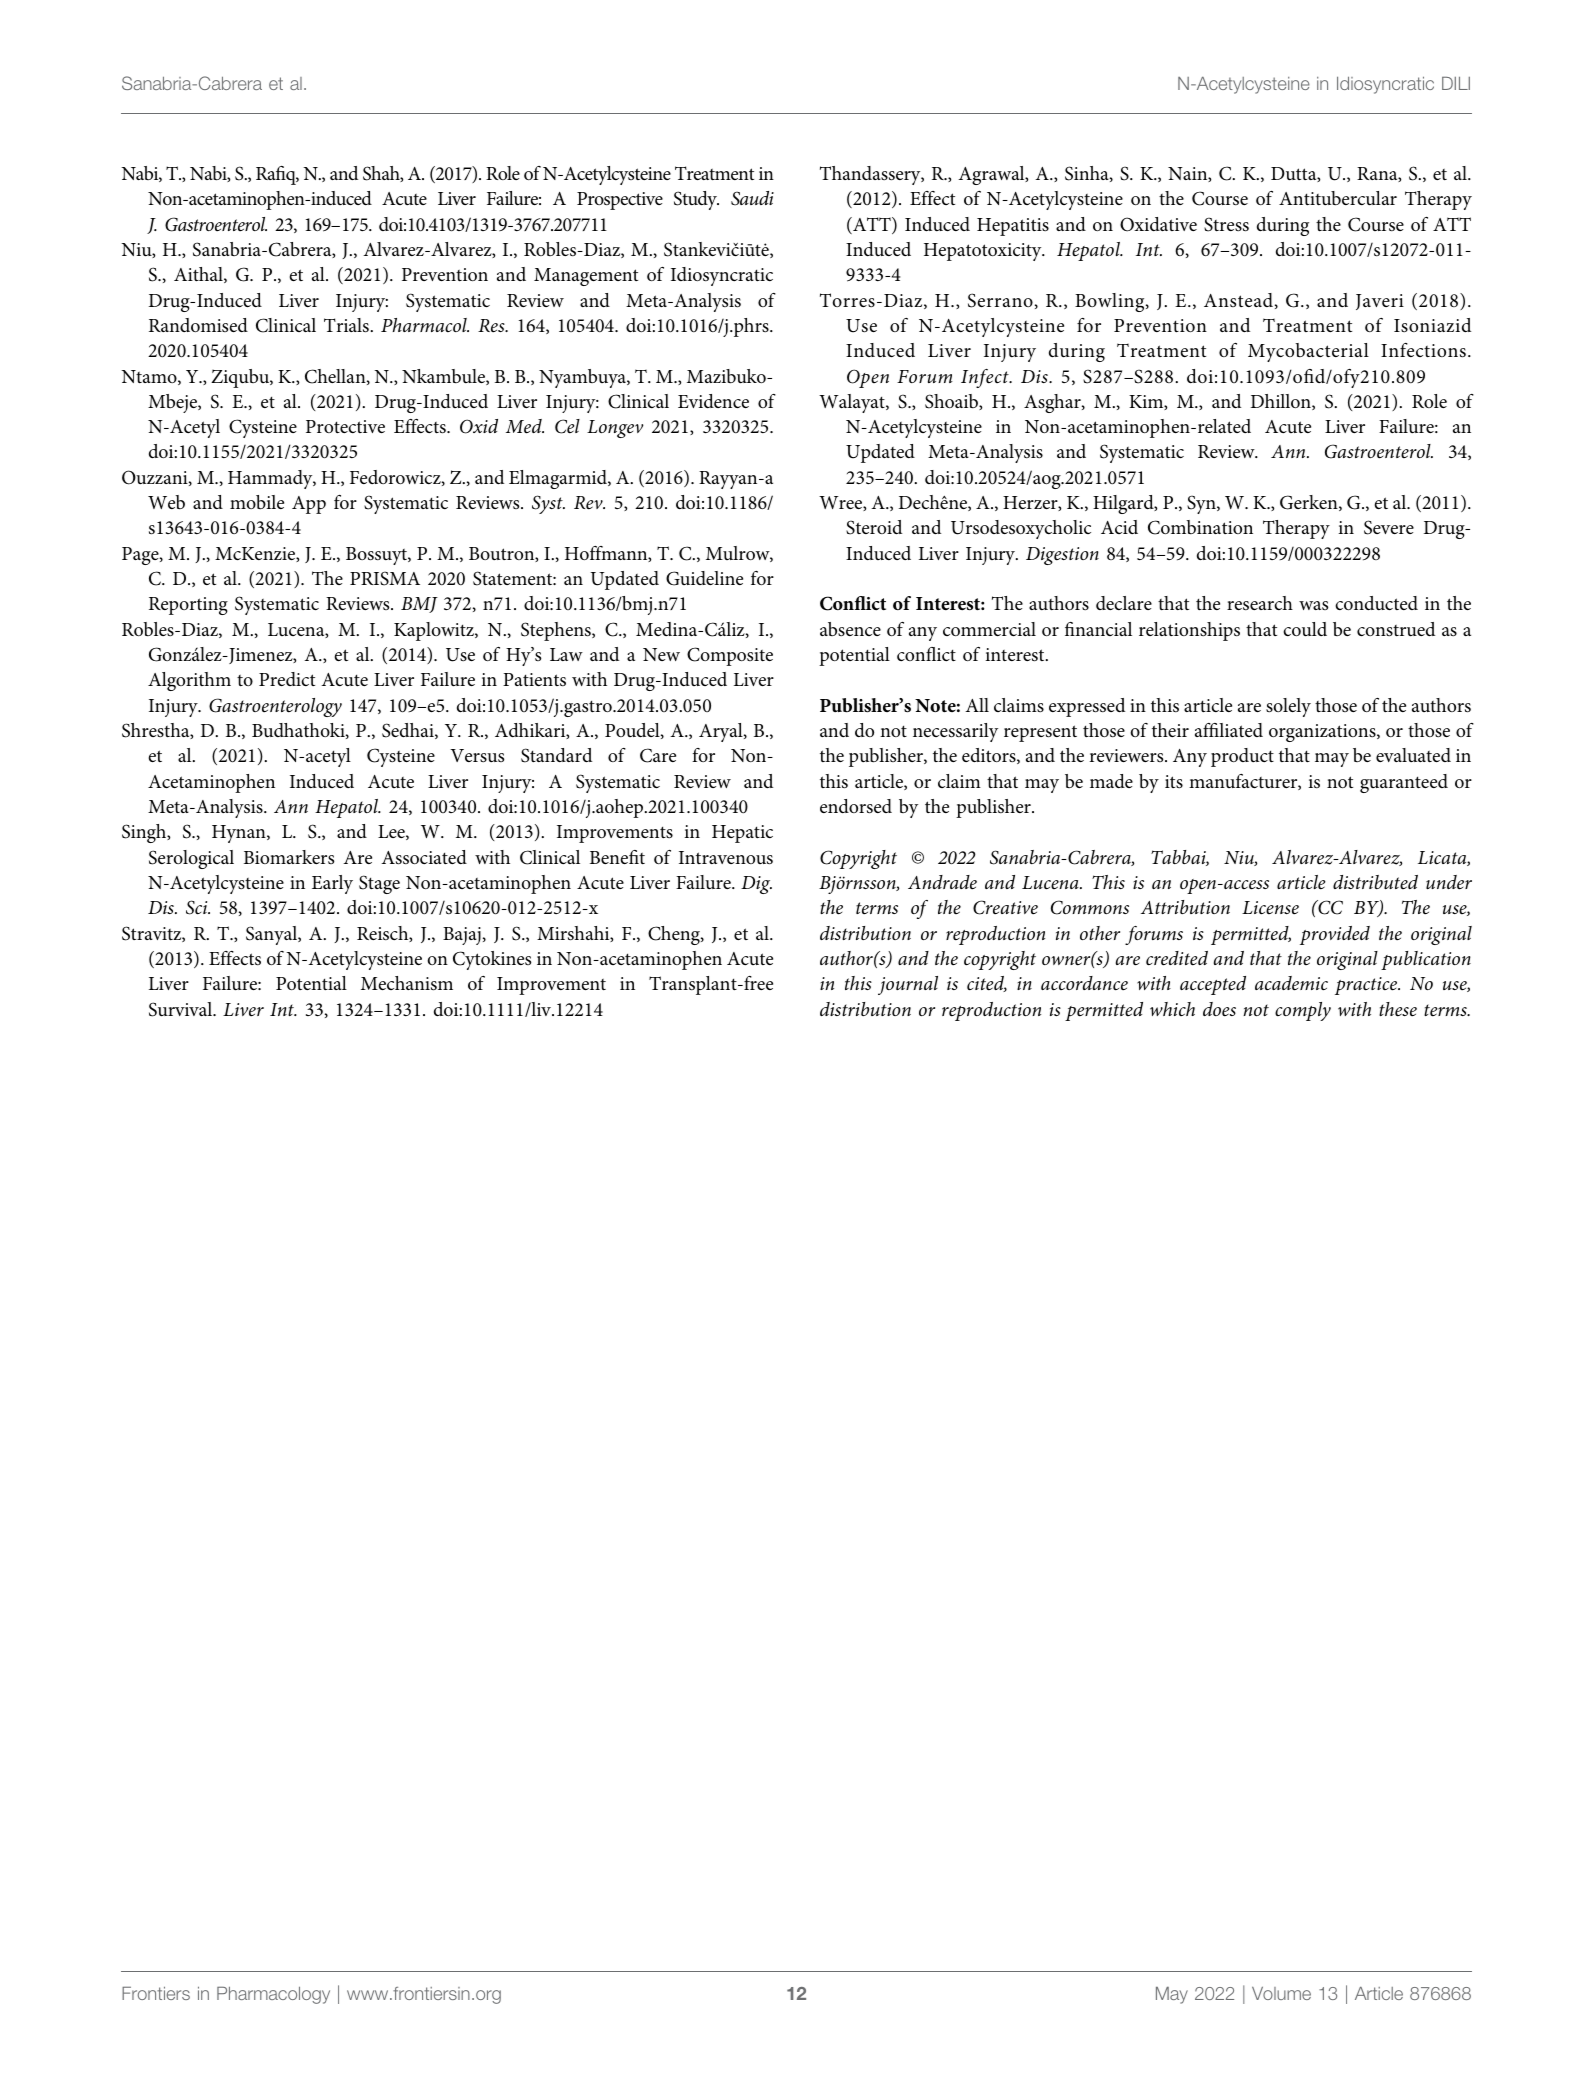 This image has width=1593, height=2086. What do you see at coordinates (1281, 1993) in the image?
I see `Volume` at bounding box center [1281, 1993].
